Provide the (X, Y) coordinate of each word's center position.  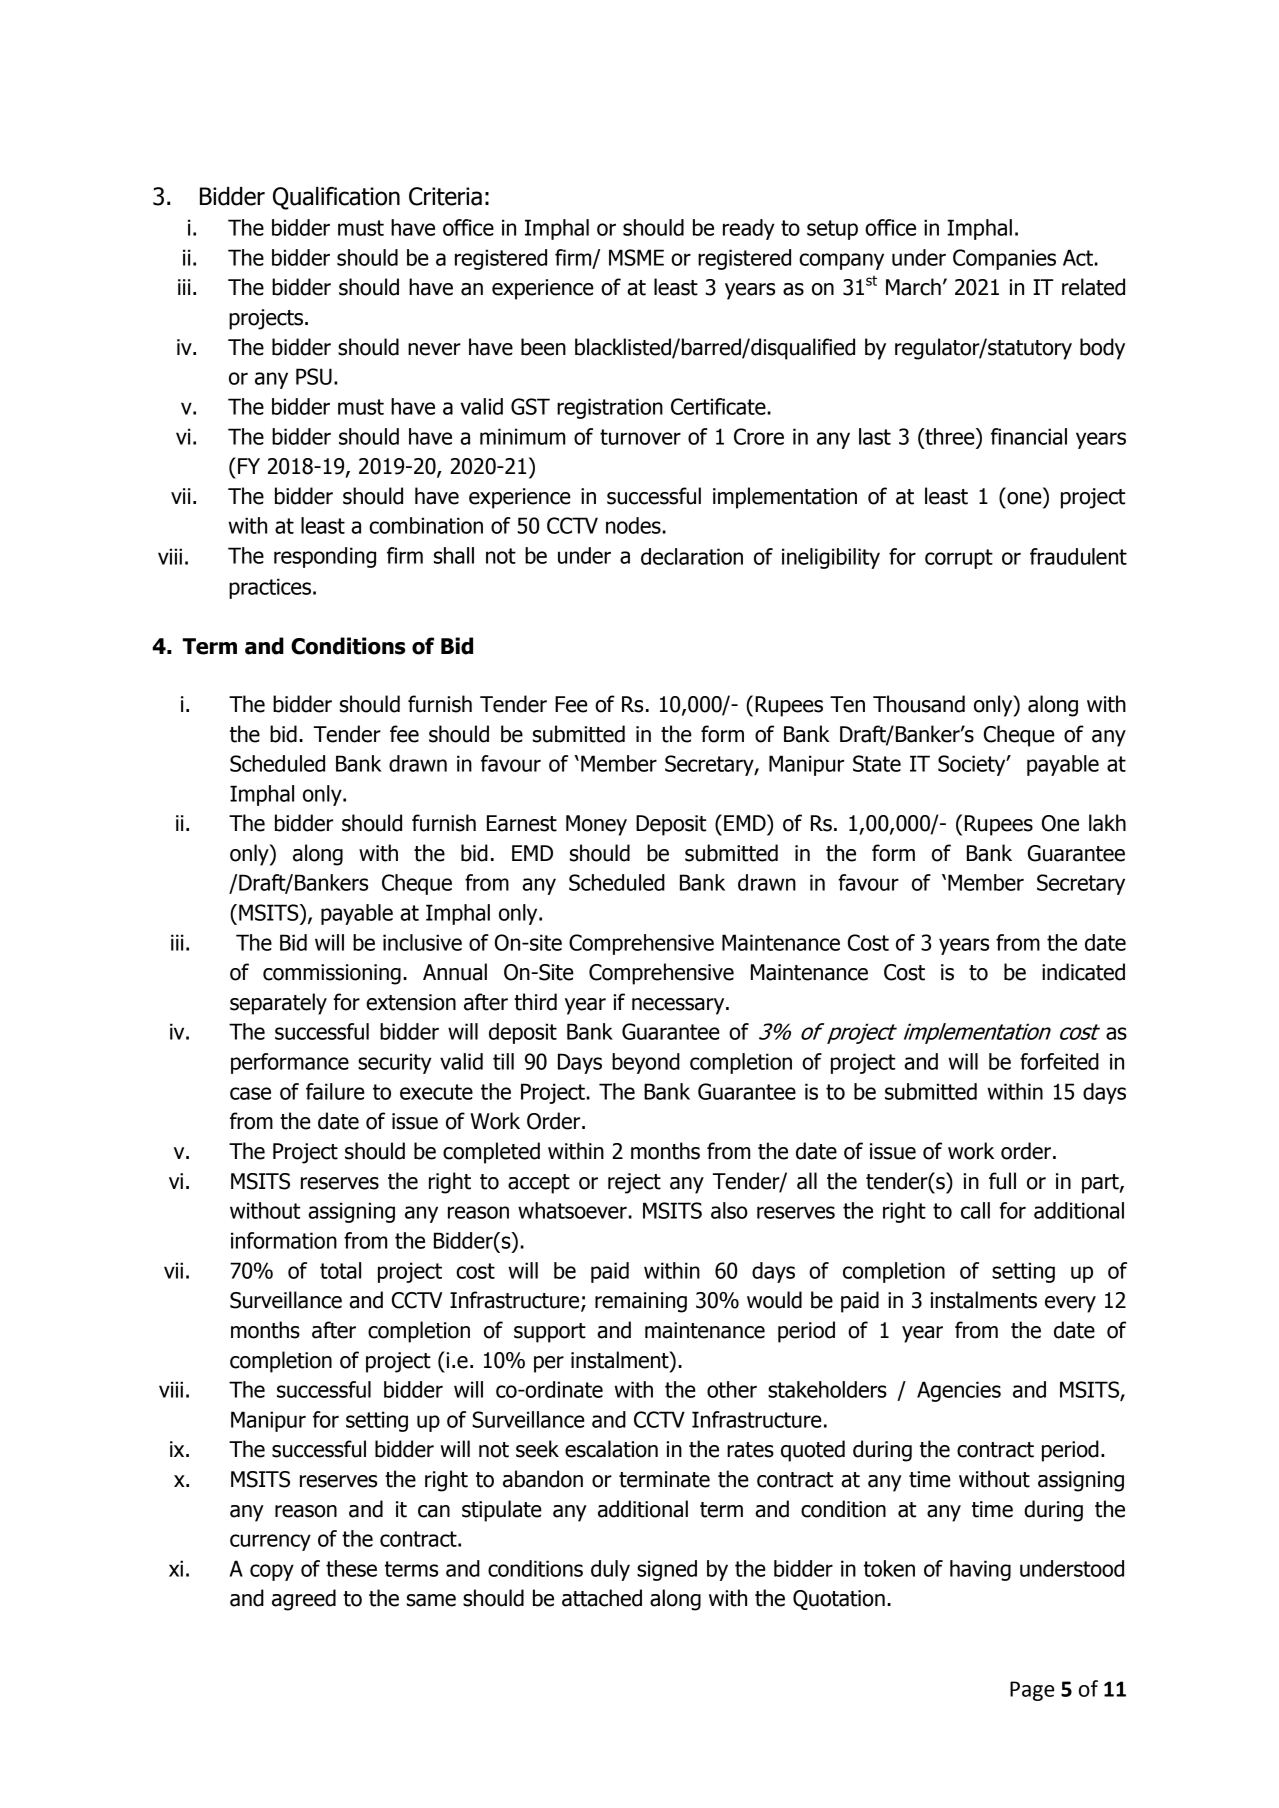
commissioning (332, 974)
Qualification (336, 198)
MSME (636, 257)
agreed (304, 1600)
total (340, 1270)
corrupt (959, 559)
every (1070, 1304)
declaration (692, 556)
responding (325, 557)
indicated (1083, 972)
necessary (679, 1006)
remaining (641, 1302)
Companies (1004, 259)
